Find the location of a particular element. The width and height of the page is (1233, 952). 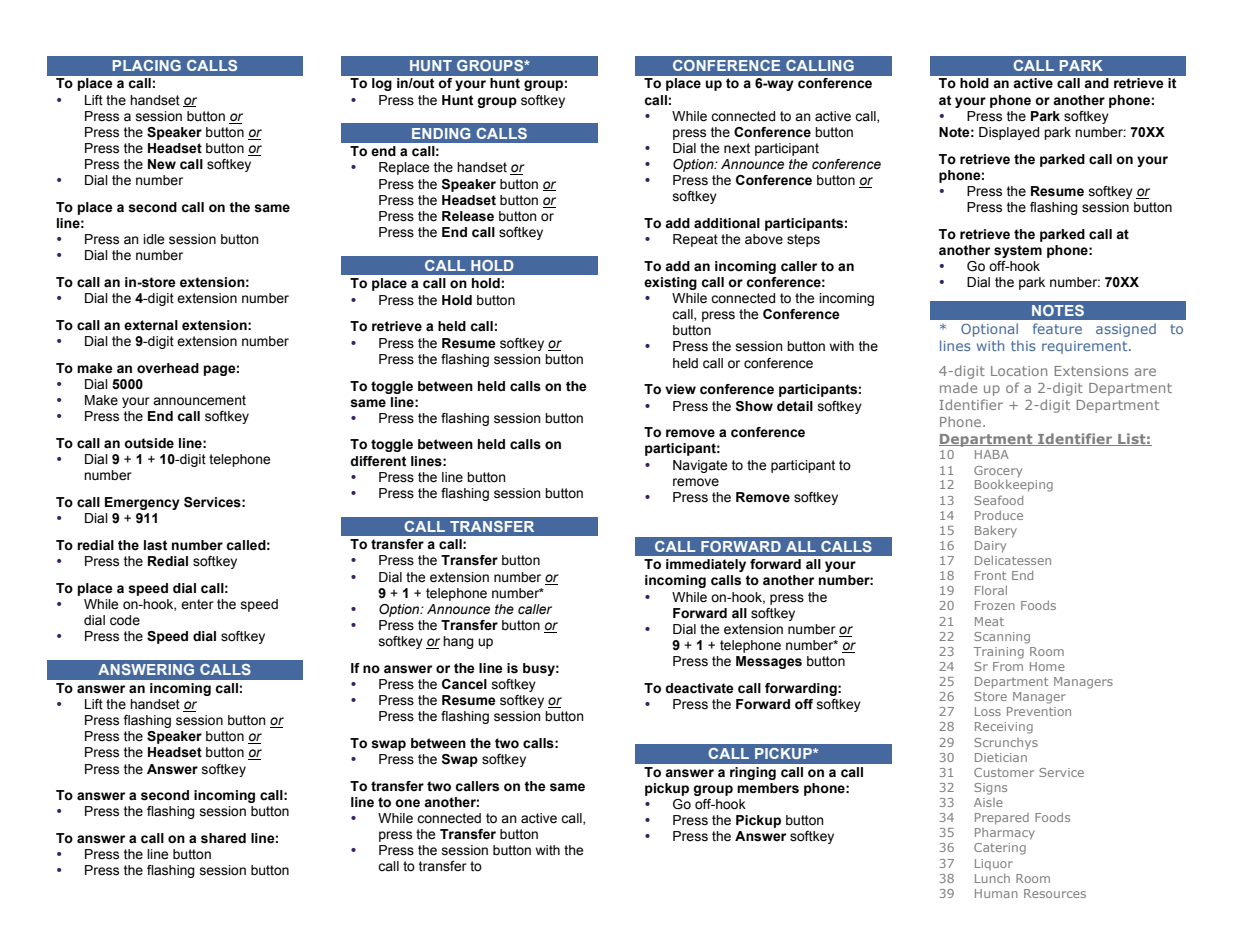

view is located at coordinates (680, 389).
